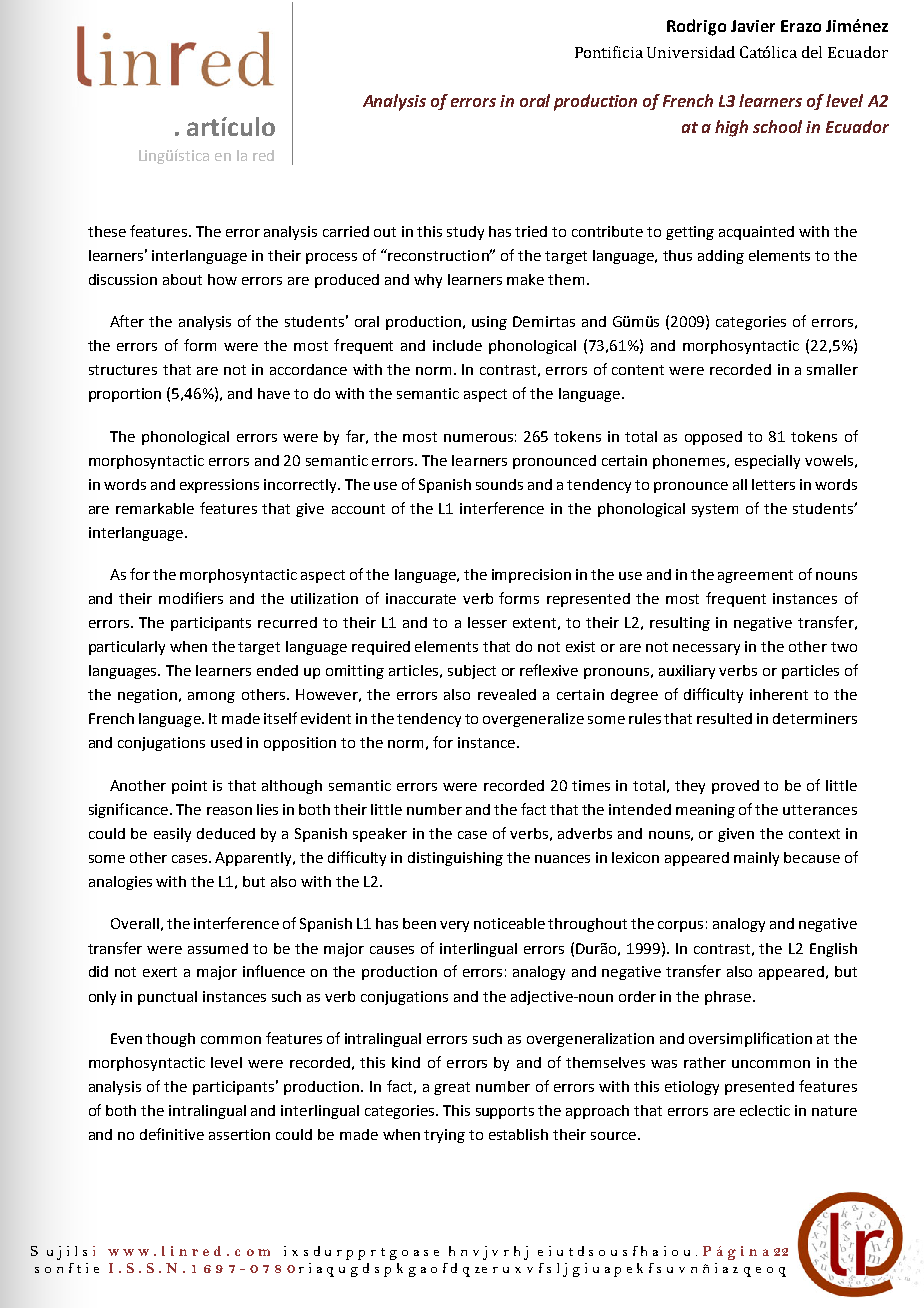 The width and height of the image is (924, 1308). Describe the element at coordinates (735, 787) in the image. I see `proved` at that location.
